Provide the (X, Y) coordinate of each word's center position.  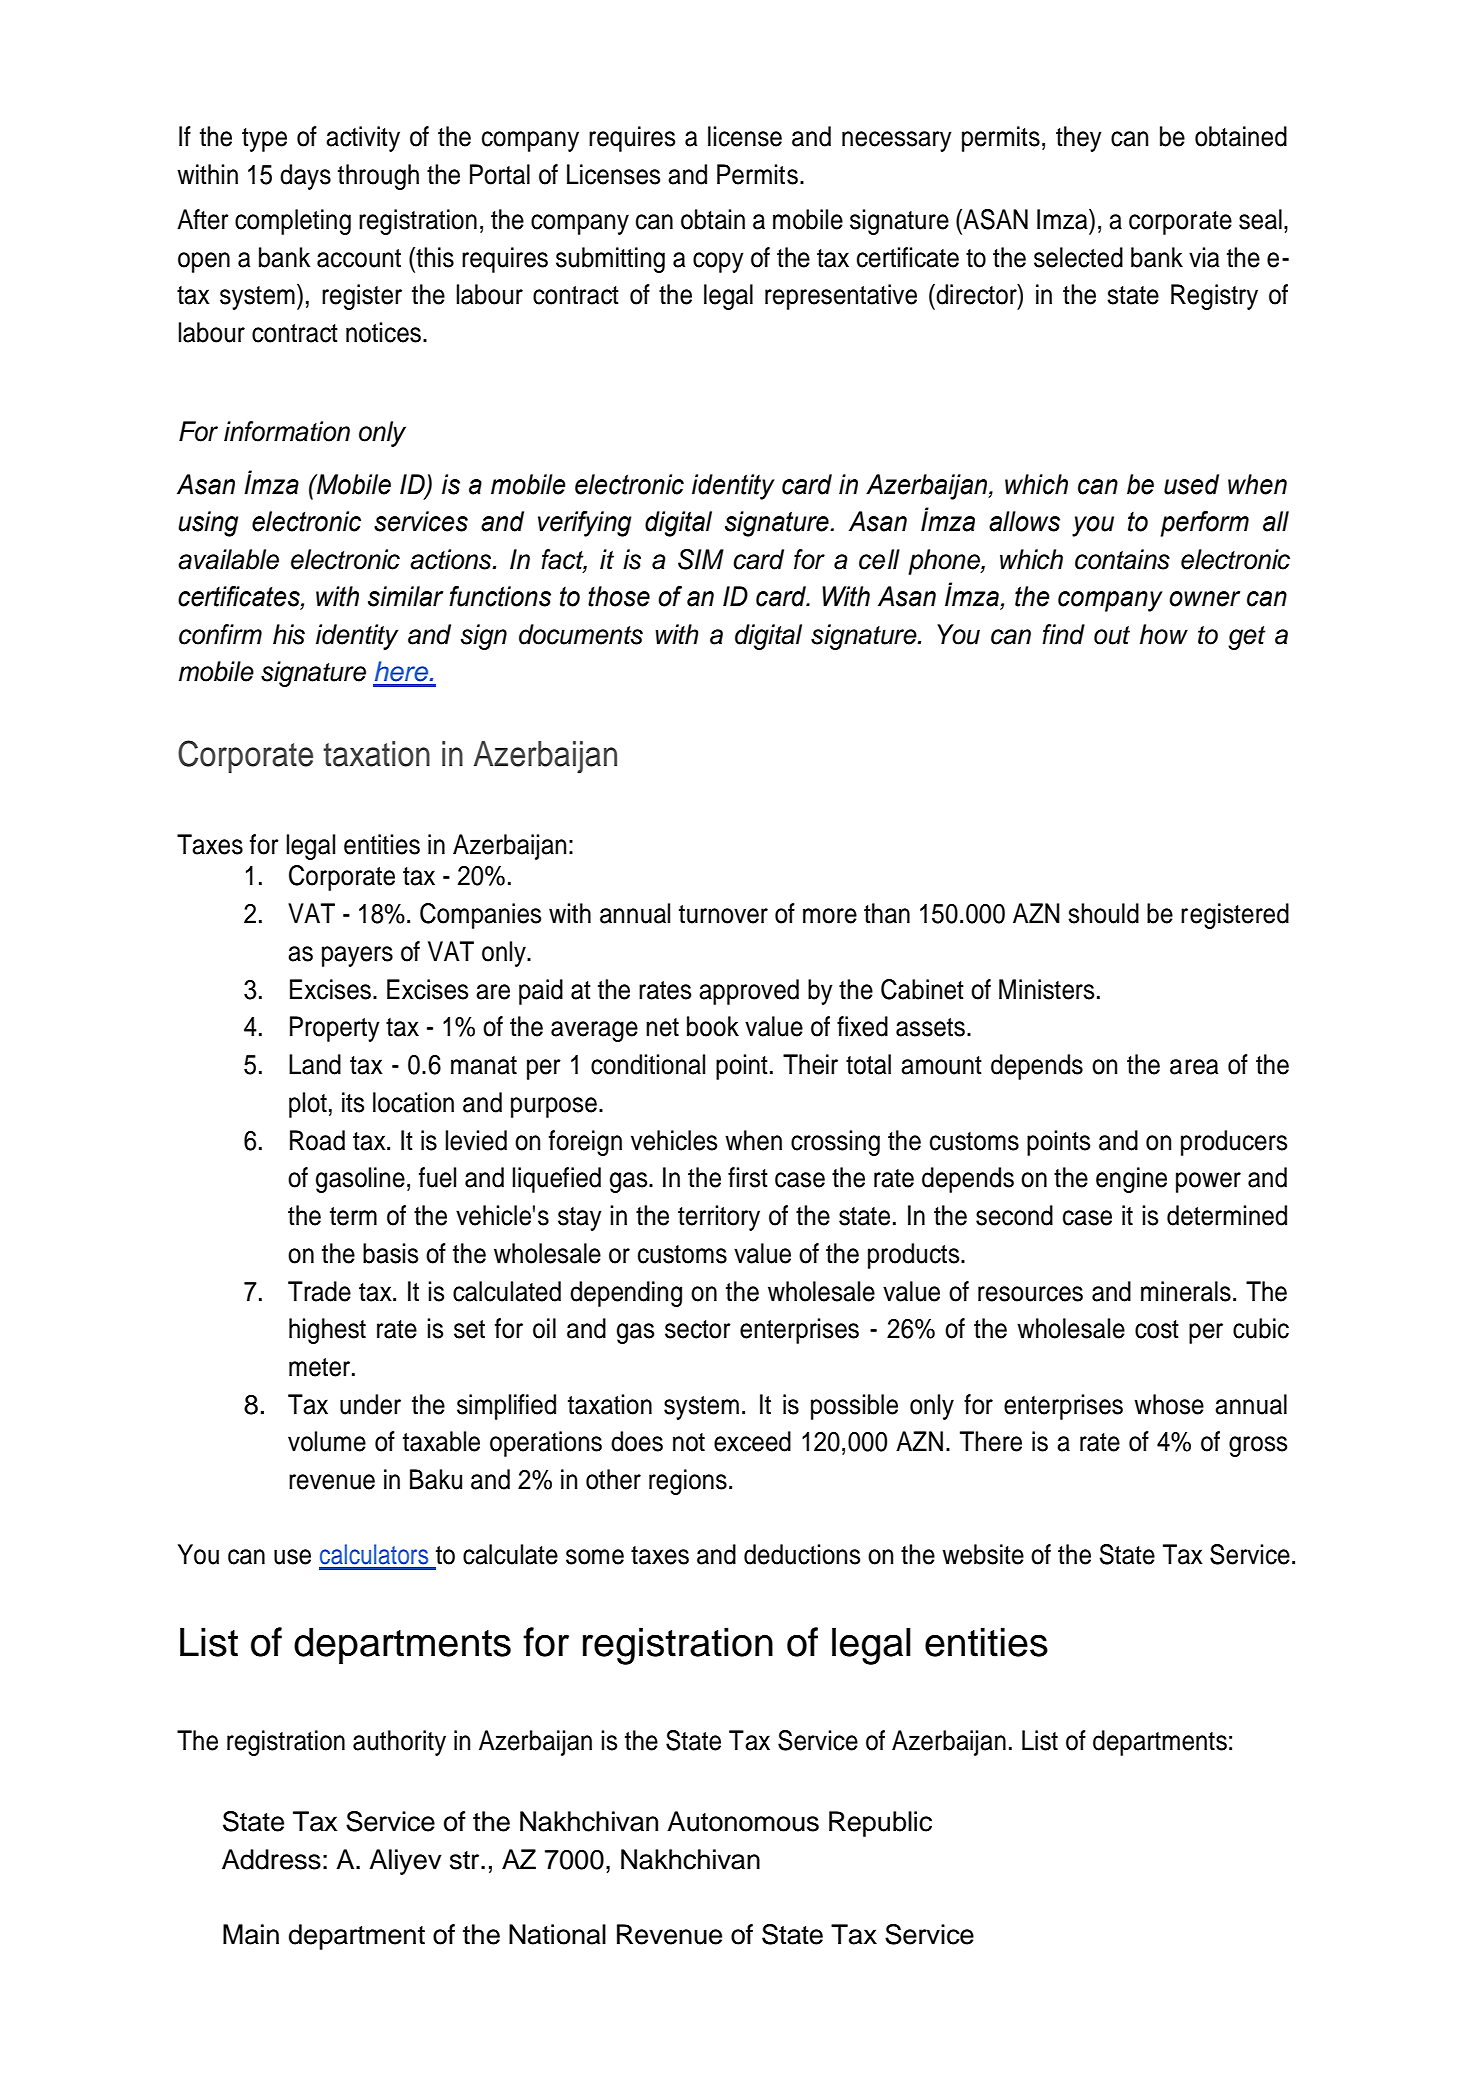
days (305, 177)
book (713, 1026)
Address (271, 1859)
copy (718, 262)
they (1079, 139)
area (1194, 1067)
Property (335, 1029)
